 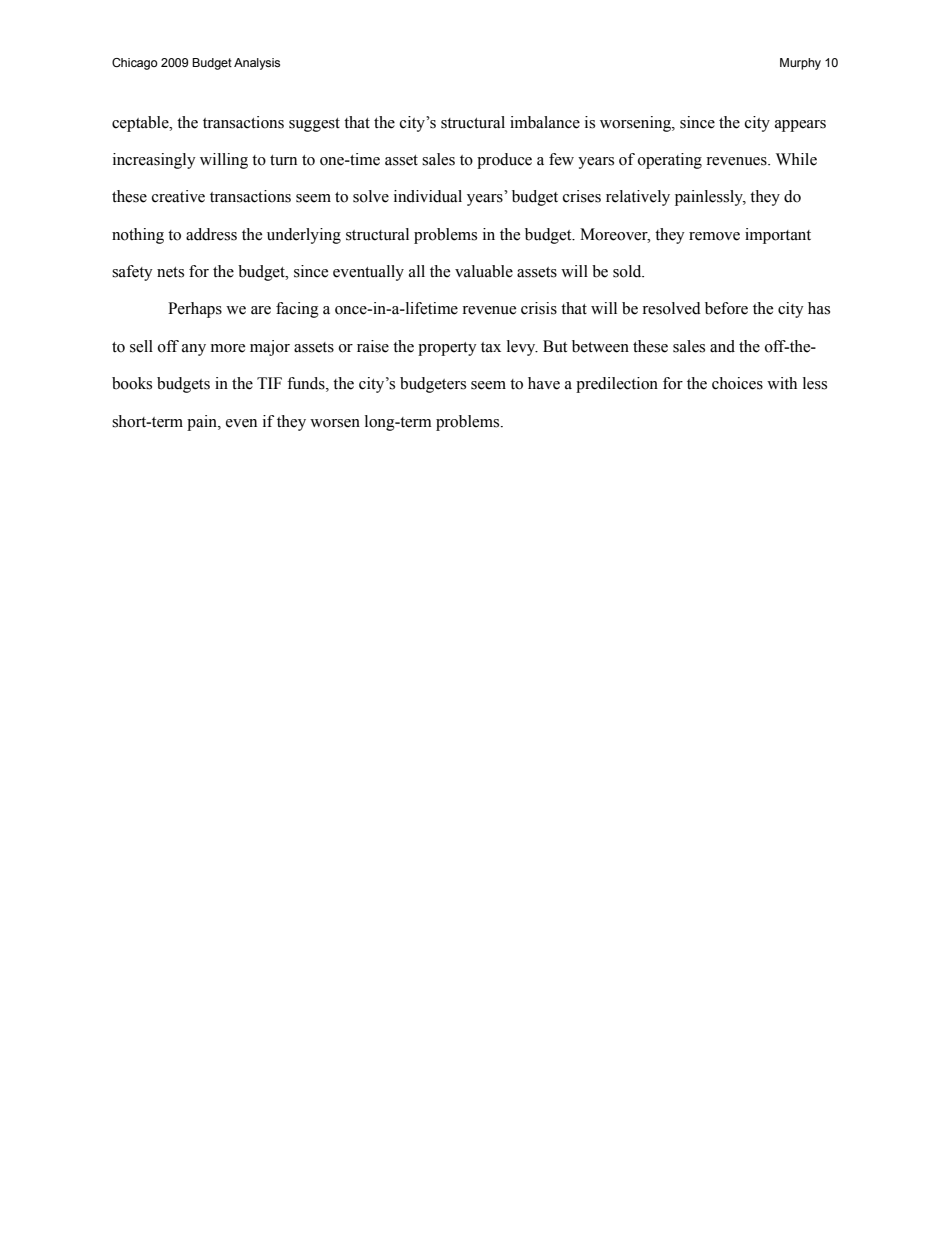 What do you see at coordinates (737, 383) in the document?
I see `choices` at bounding box center [737, 383].
